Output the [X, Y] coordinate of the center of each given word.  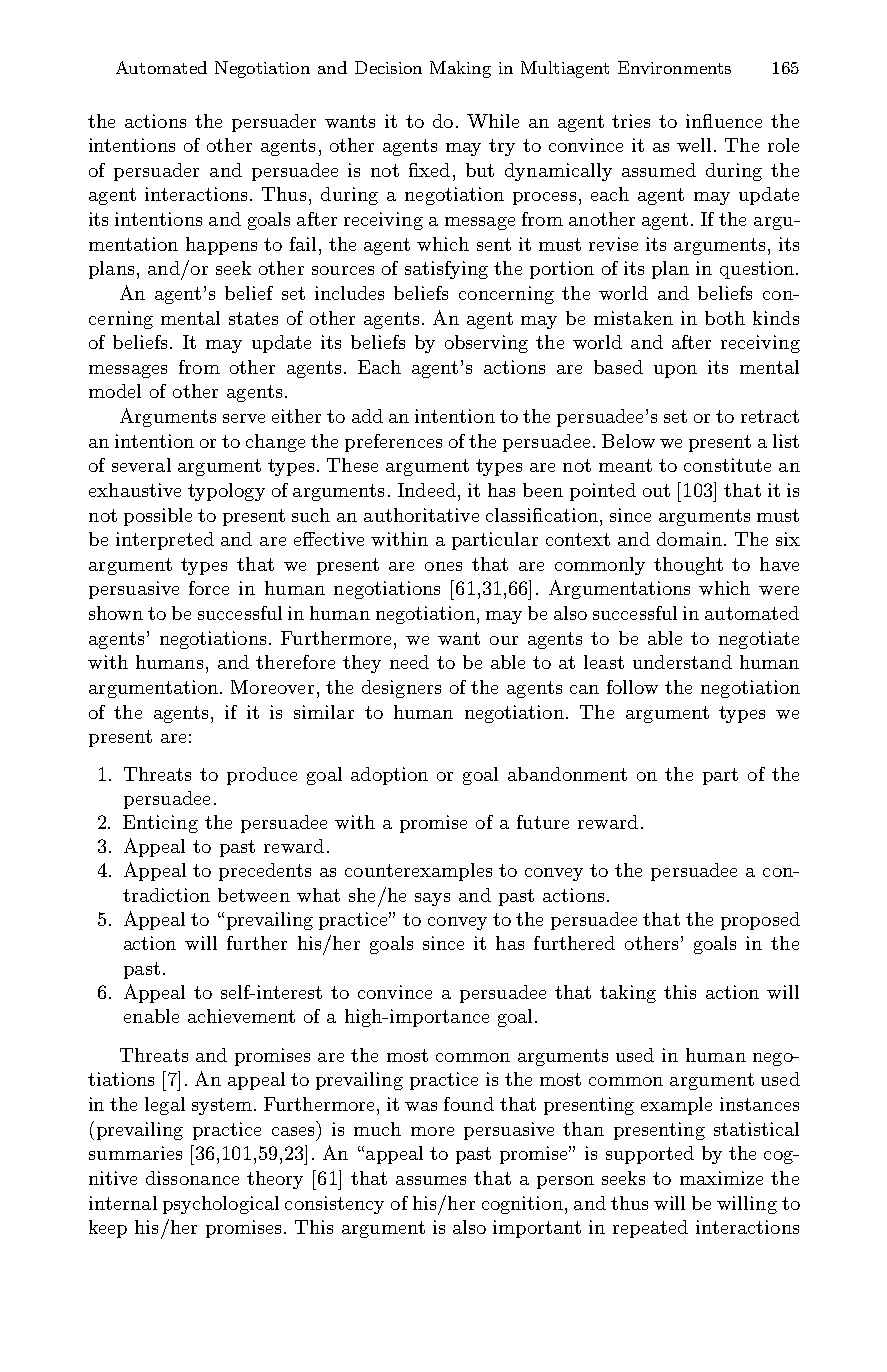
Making [460, 69]
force [209, 588]
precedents [265, 872]
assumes [431, 1180]
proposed [760, 921]
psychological [221, 1205]
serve [244, 418]
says [432, 899]
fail [303, 244]
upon [675, 371]
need [409, 662]
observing [486, 344]
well [694, 145]
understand [682, 662]
